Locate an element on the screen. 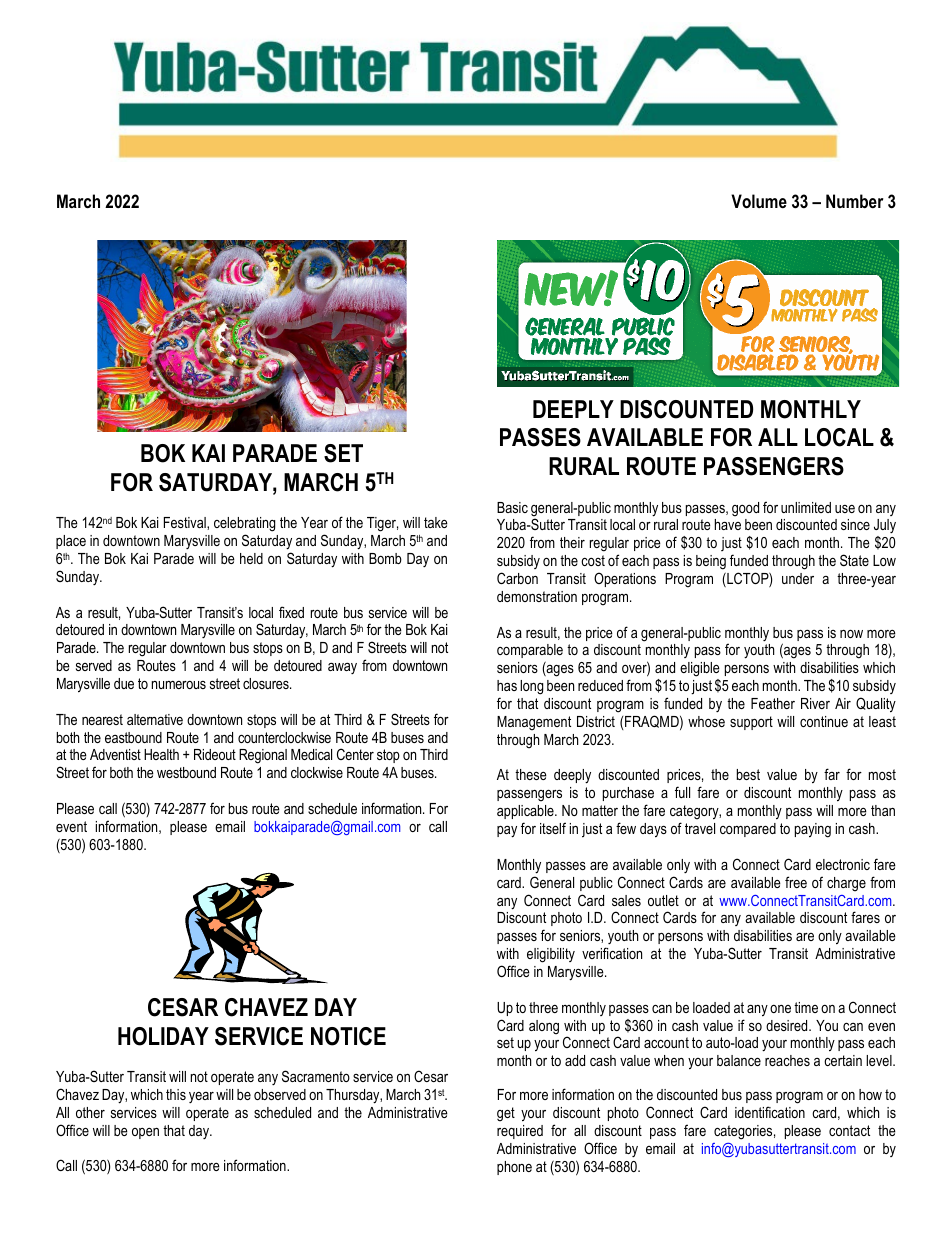 The width and height of the screenshot is (952, 1233). celebrating is located at coordinates (244, 524).
